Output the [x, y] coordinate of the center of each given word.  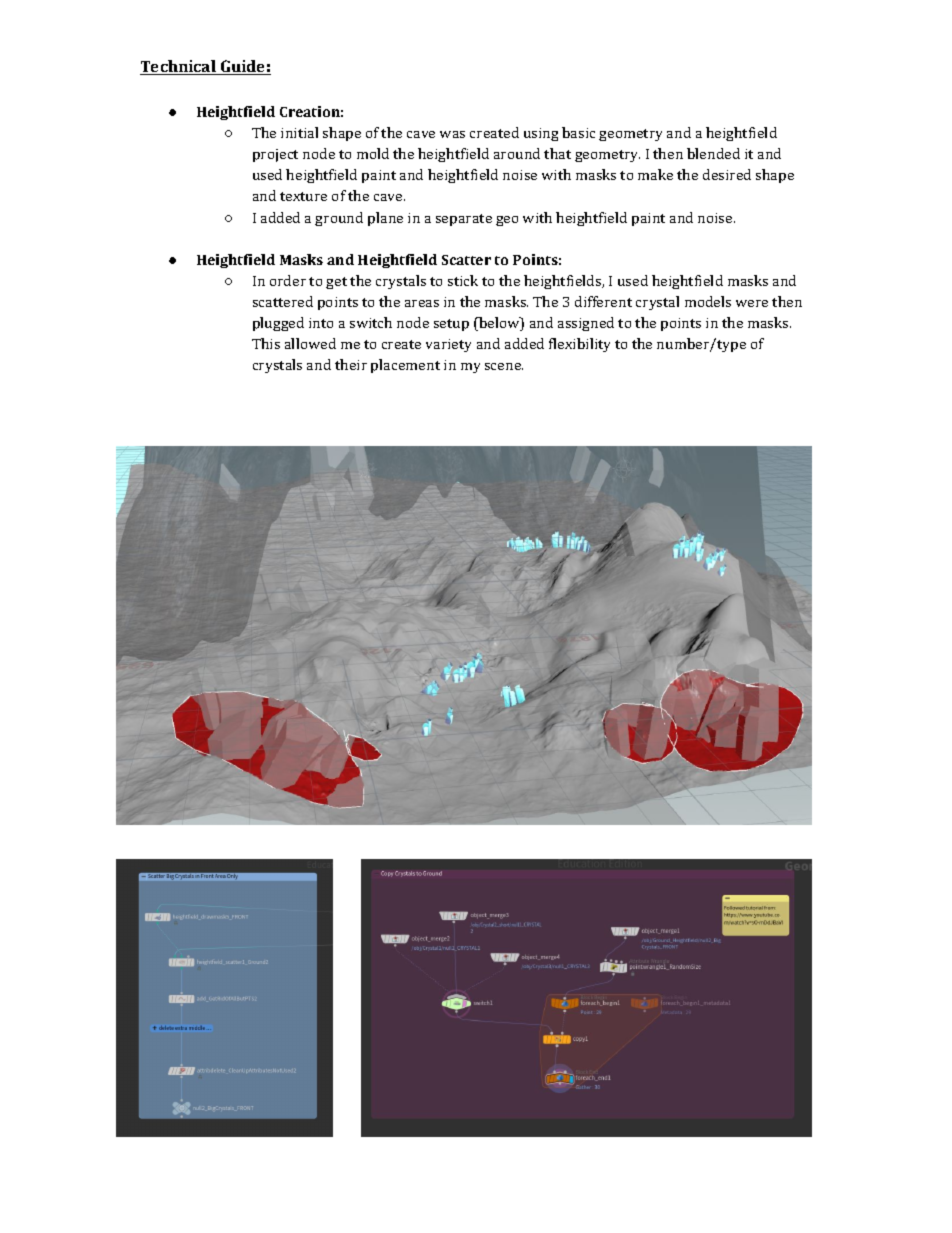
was [452, 134]
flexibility [579, 345]
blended [713, 153]
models [708, 301]
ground [339, 219]
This [266, 343]
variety [448, 345]
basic [578, 132]
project [275, 155]
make [655, 174]
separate [464, 220]
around [517, 153]
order [288, 280]
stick [463, 280]
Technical [179, 67]
